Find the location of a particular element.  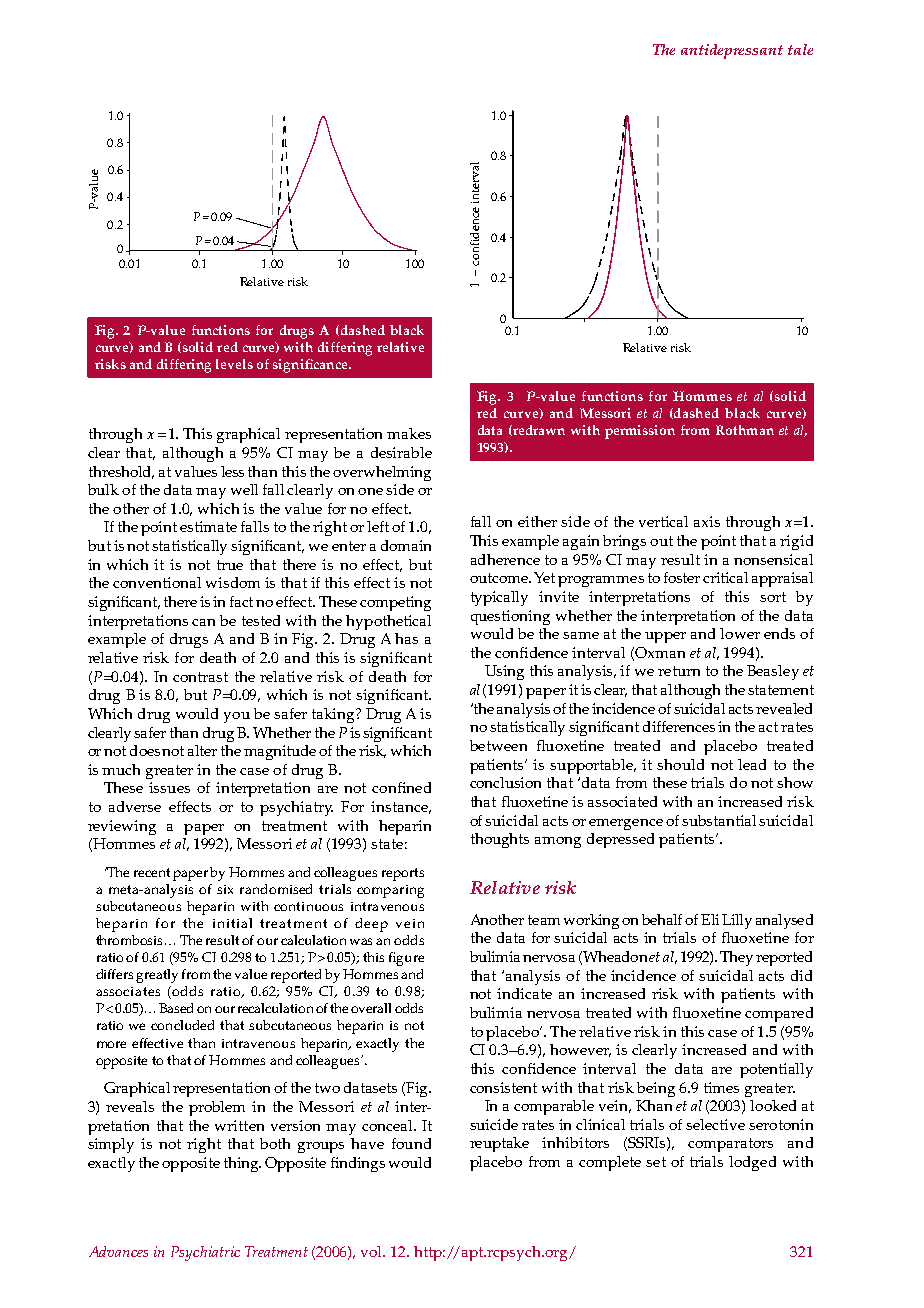

typically is located at coordinates (499, 598).
